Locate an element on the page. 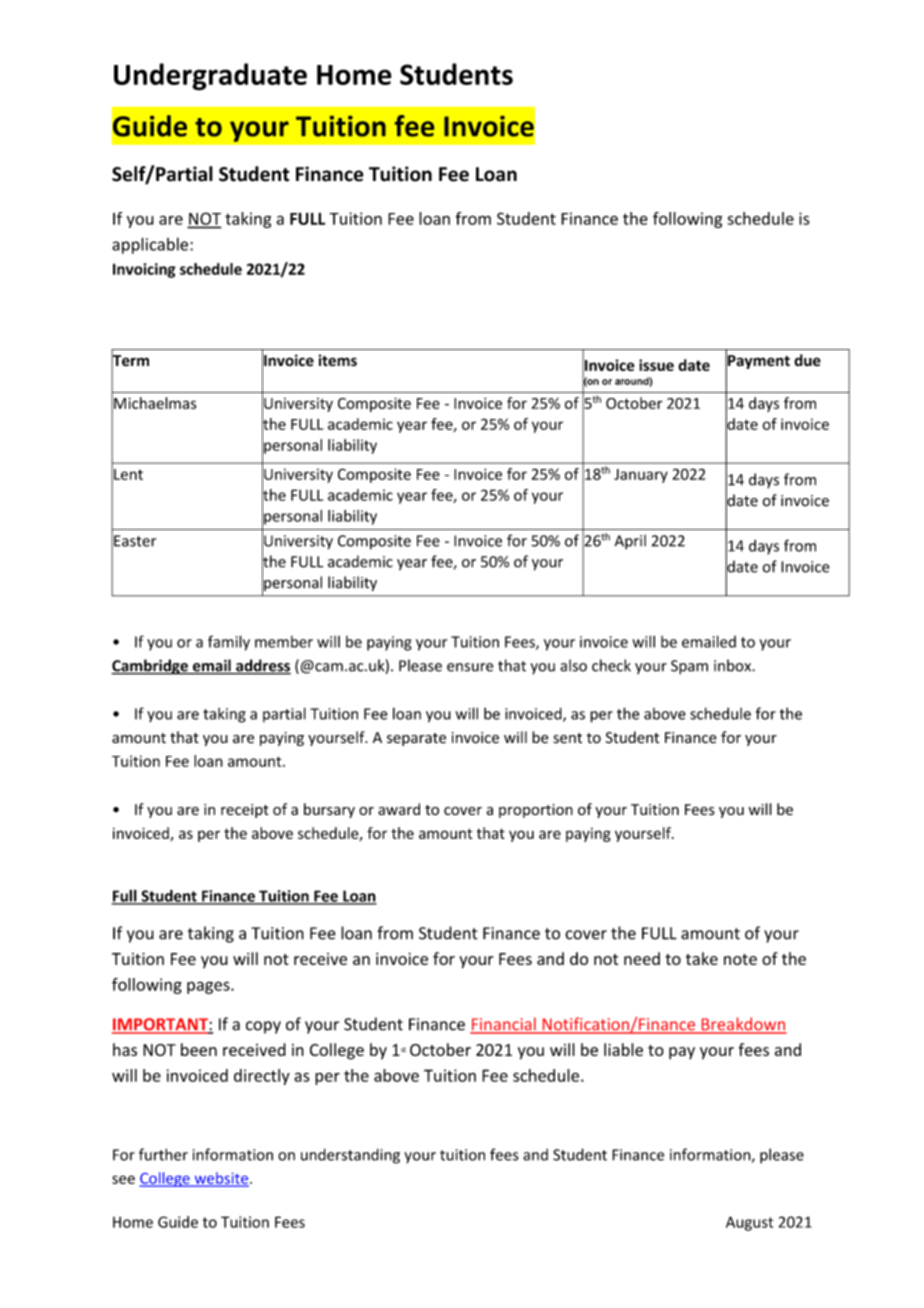 This page has width=924, height=1308. items is located at coordinates (338, 360).
